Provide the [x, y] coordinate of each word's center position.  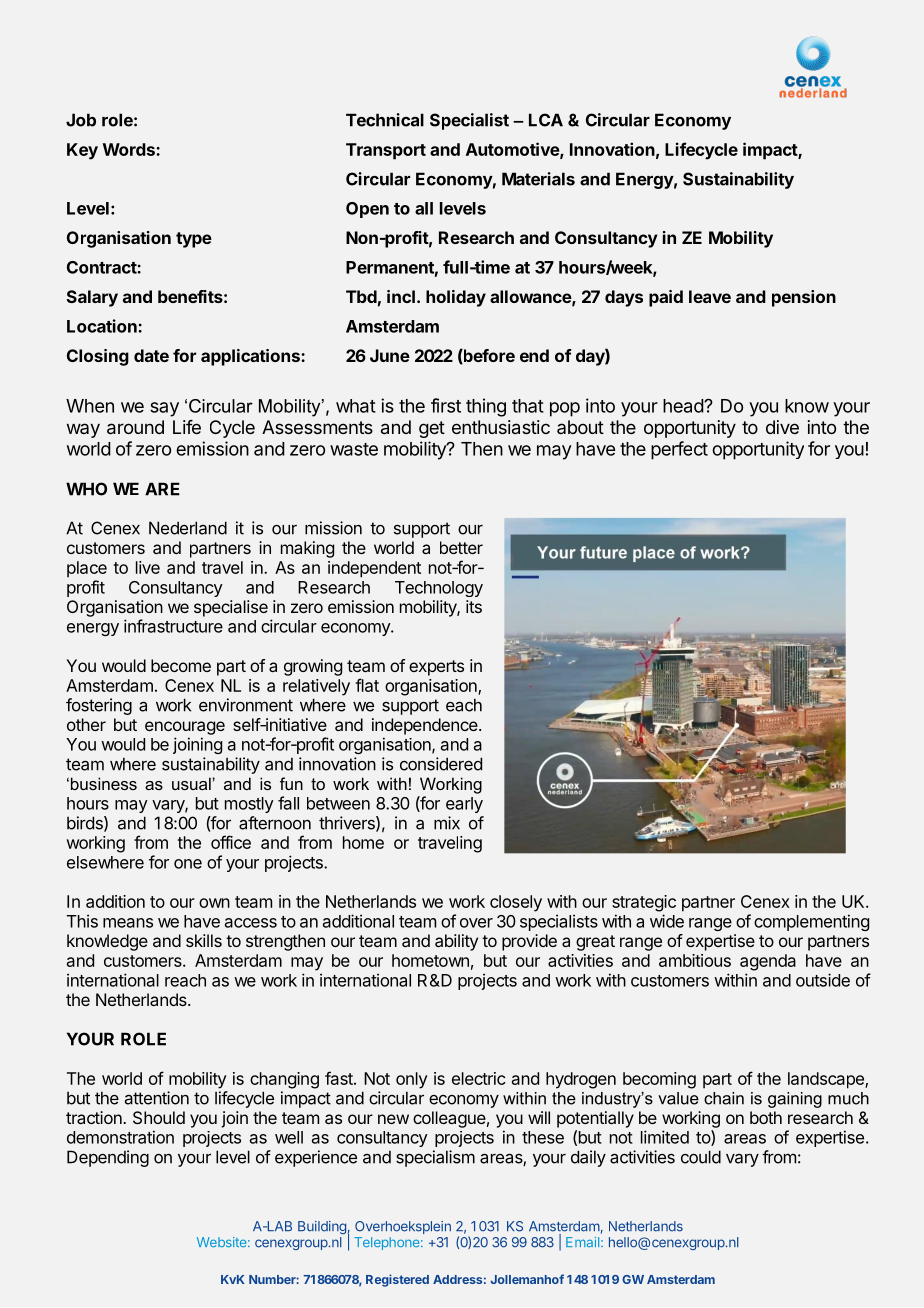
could [701, 1157]
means [128, 923]
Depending [108, 1158]
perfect [679, 450]
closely [516, 903]
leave [710, 296]
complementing [811, 922]
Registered [397, 1280]
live [148, 567]
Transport [386, 151]
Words [130, 149]
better [461, 547]
